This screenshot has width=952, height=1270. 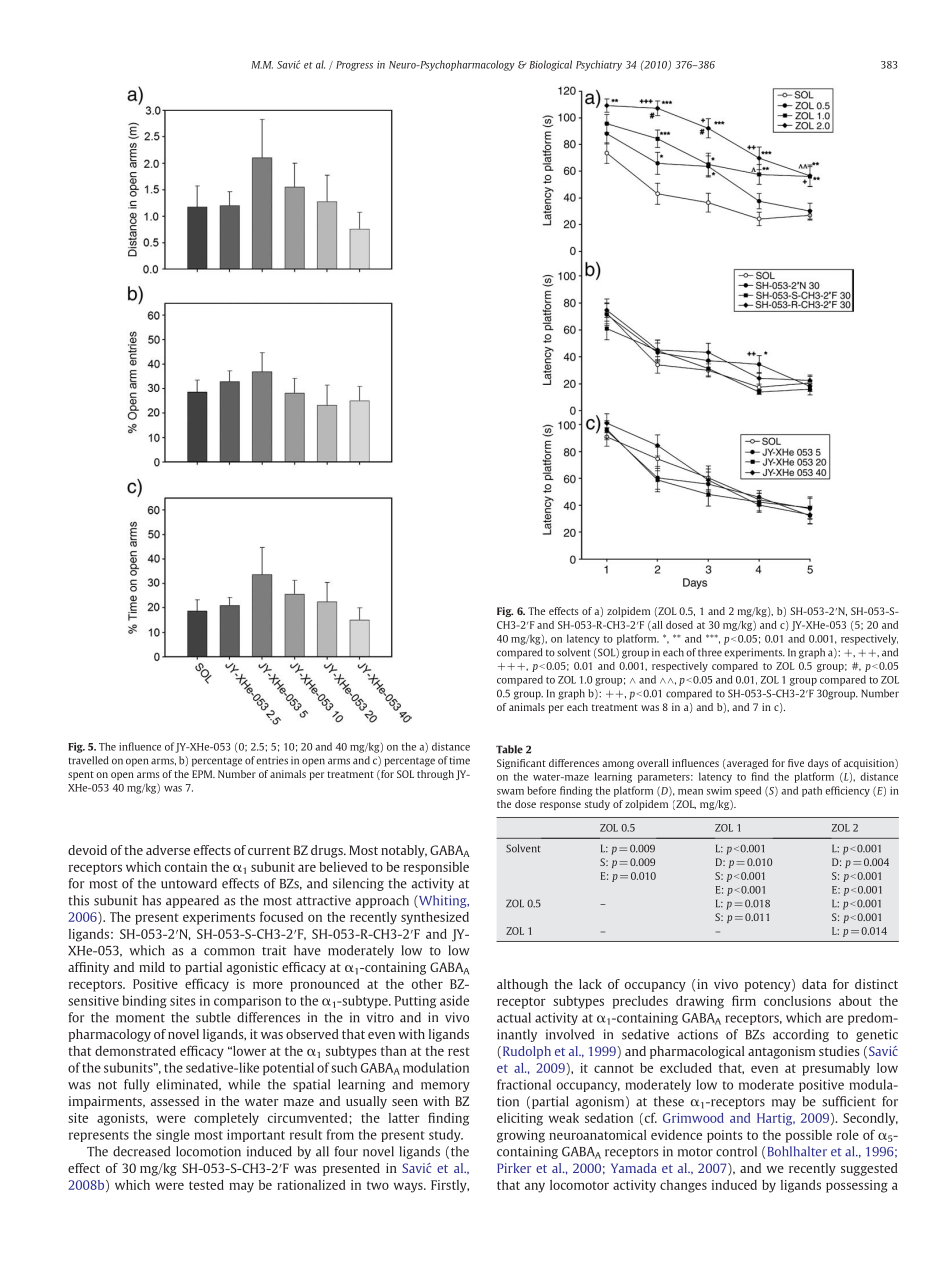 I want to click on Biological, so click(x=550, y=65).
